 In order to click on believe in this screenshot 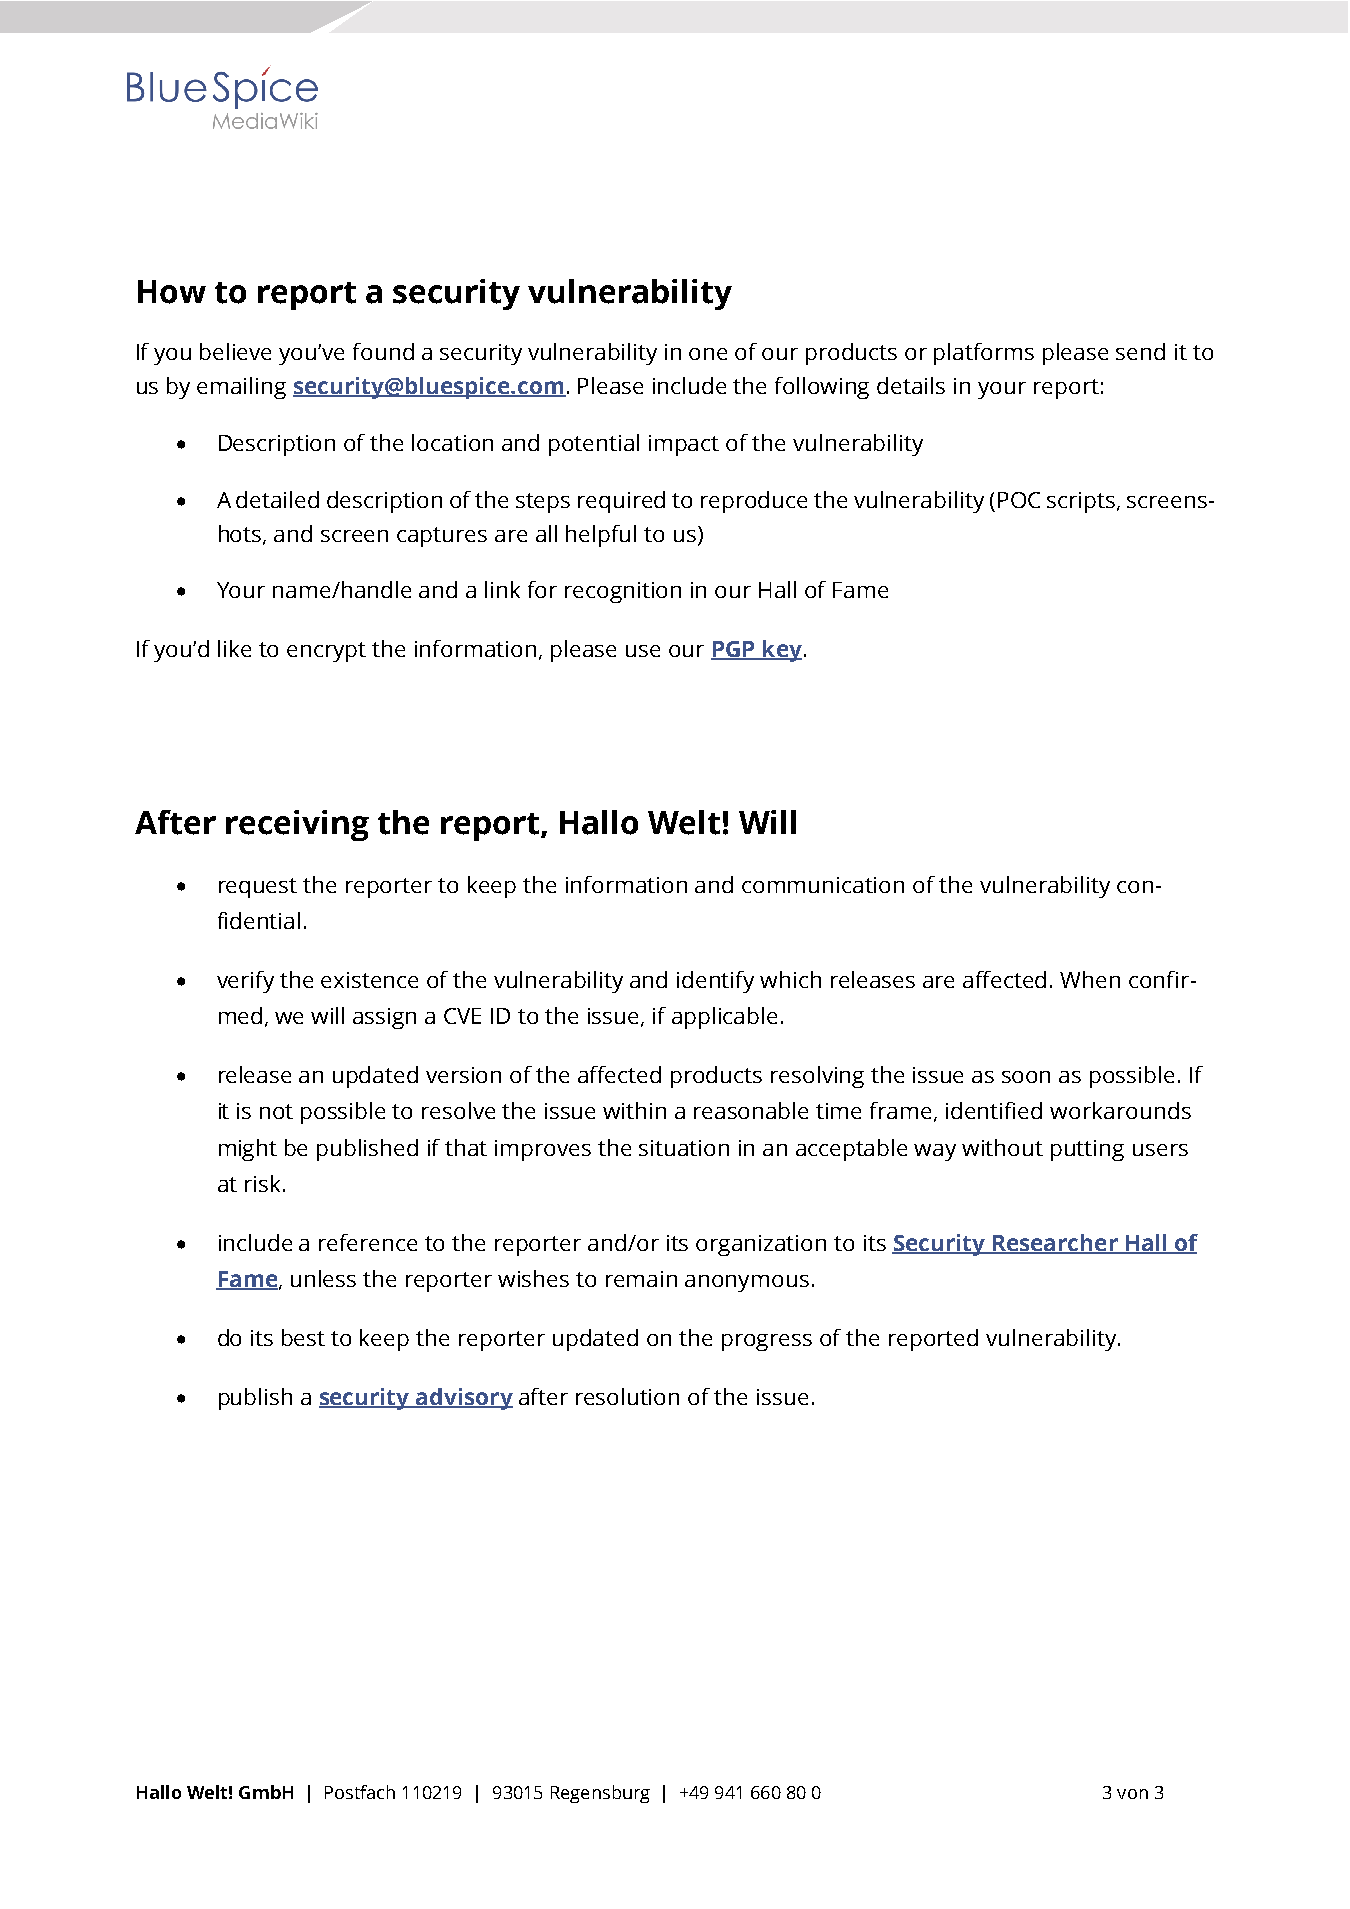, I will do `click(235, 351)`.
